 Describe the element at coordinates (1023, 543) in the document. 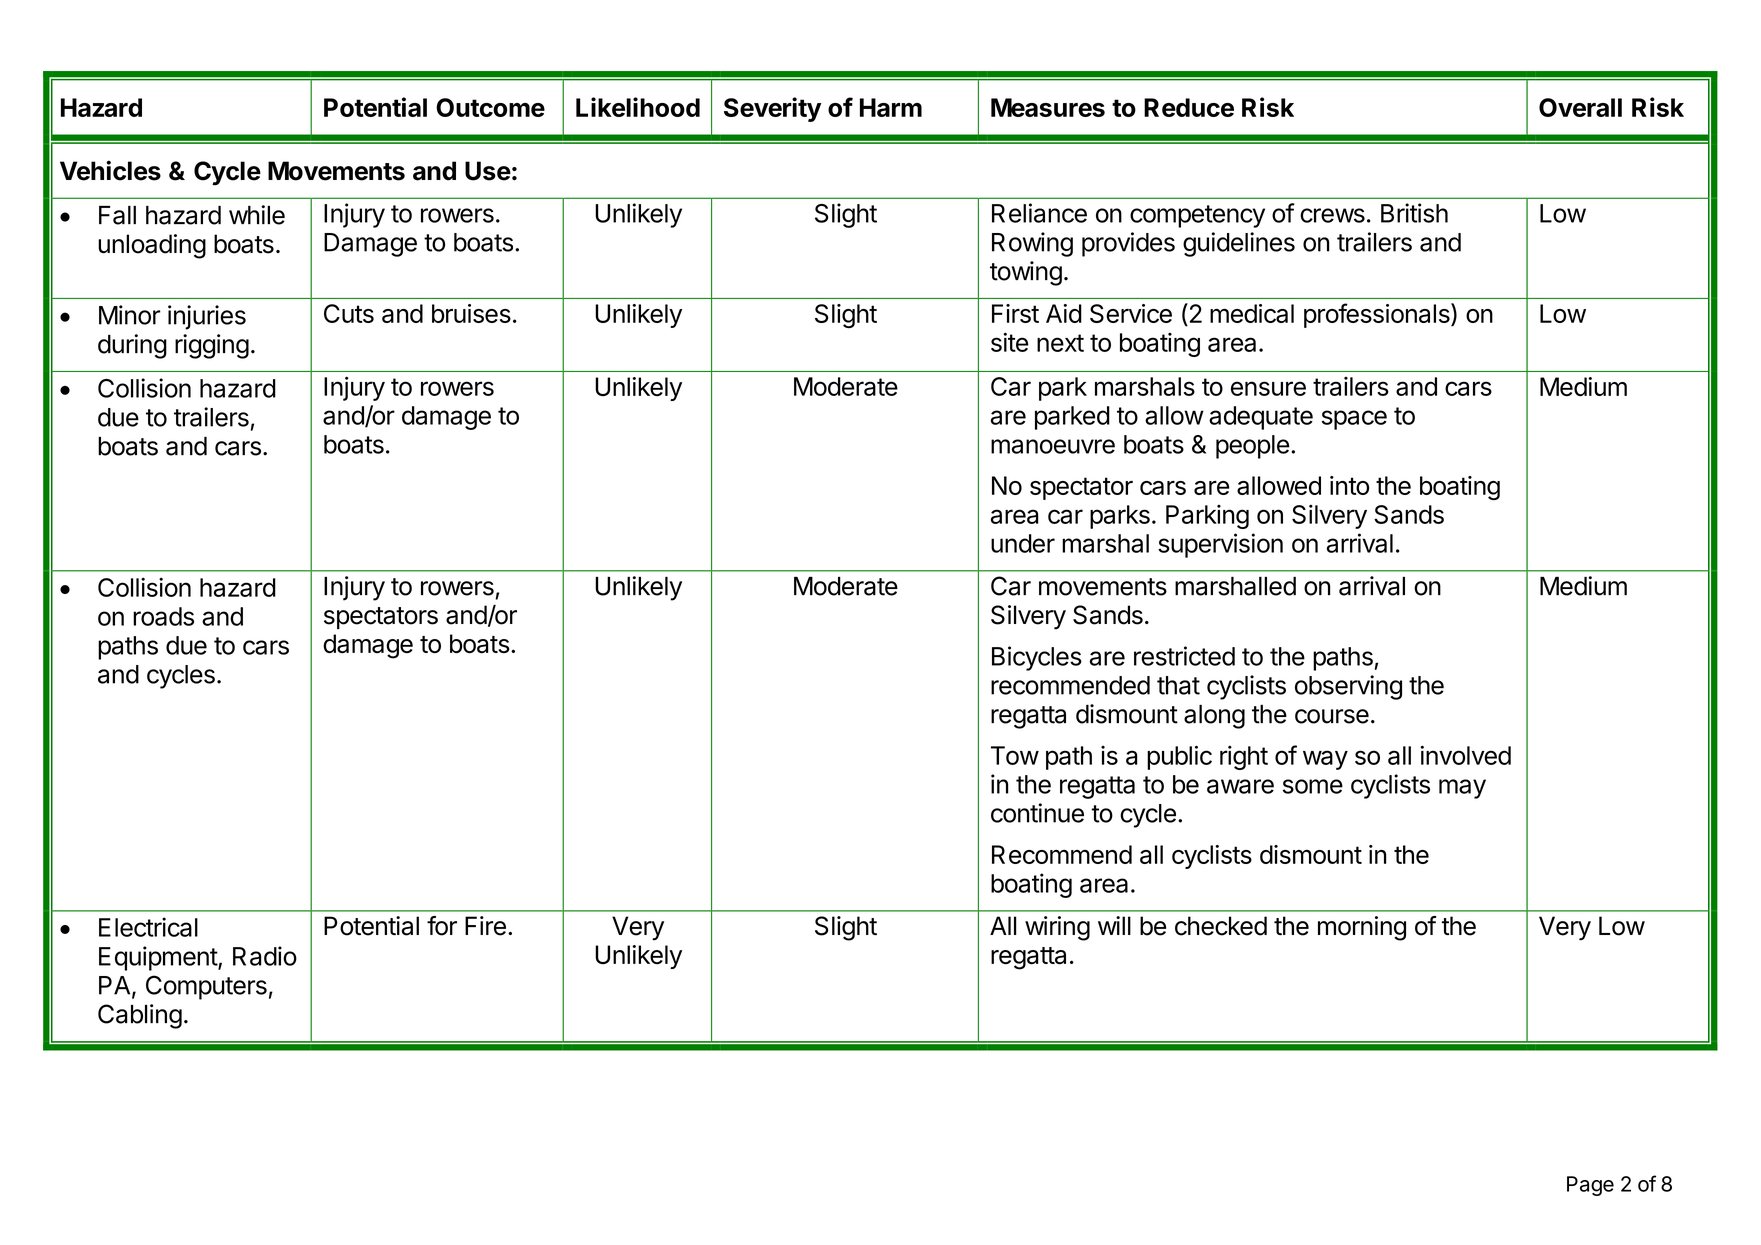

I see `under` at that location.
